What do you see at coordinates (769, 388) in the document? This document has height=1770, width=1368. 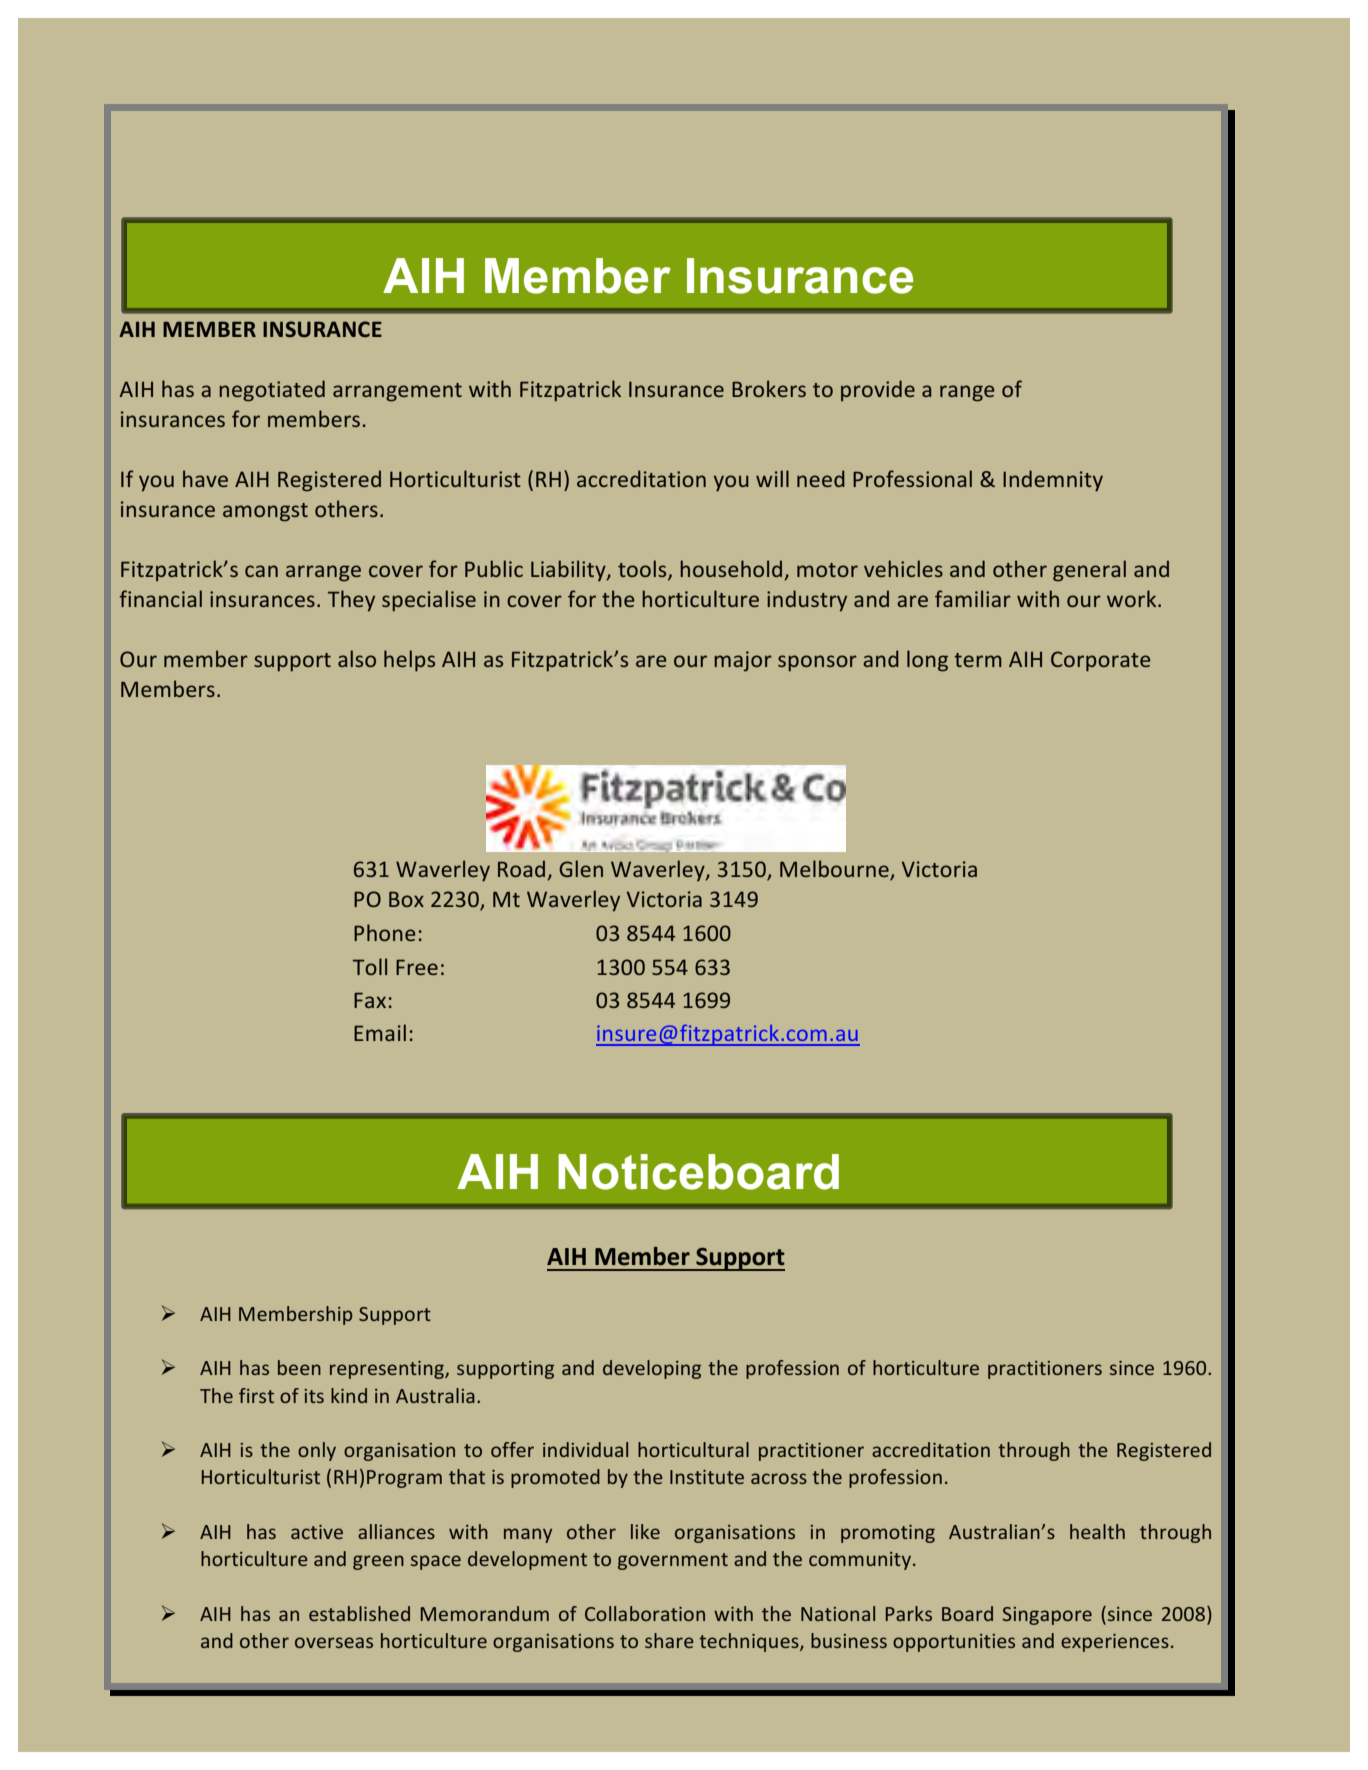 I see `Brokers` at bounding box center [769, 388].
